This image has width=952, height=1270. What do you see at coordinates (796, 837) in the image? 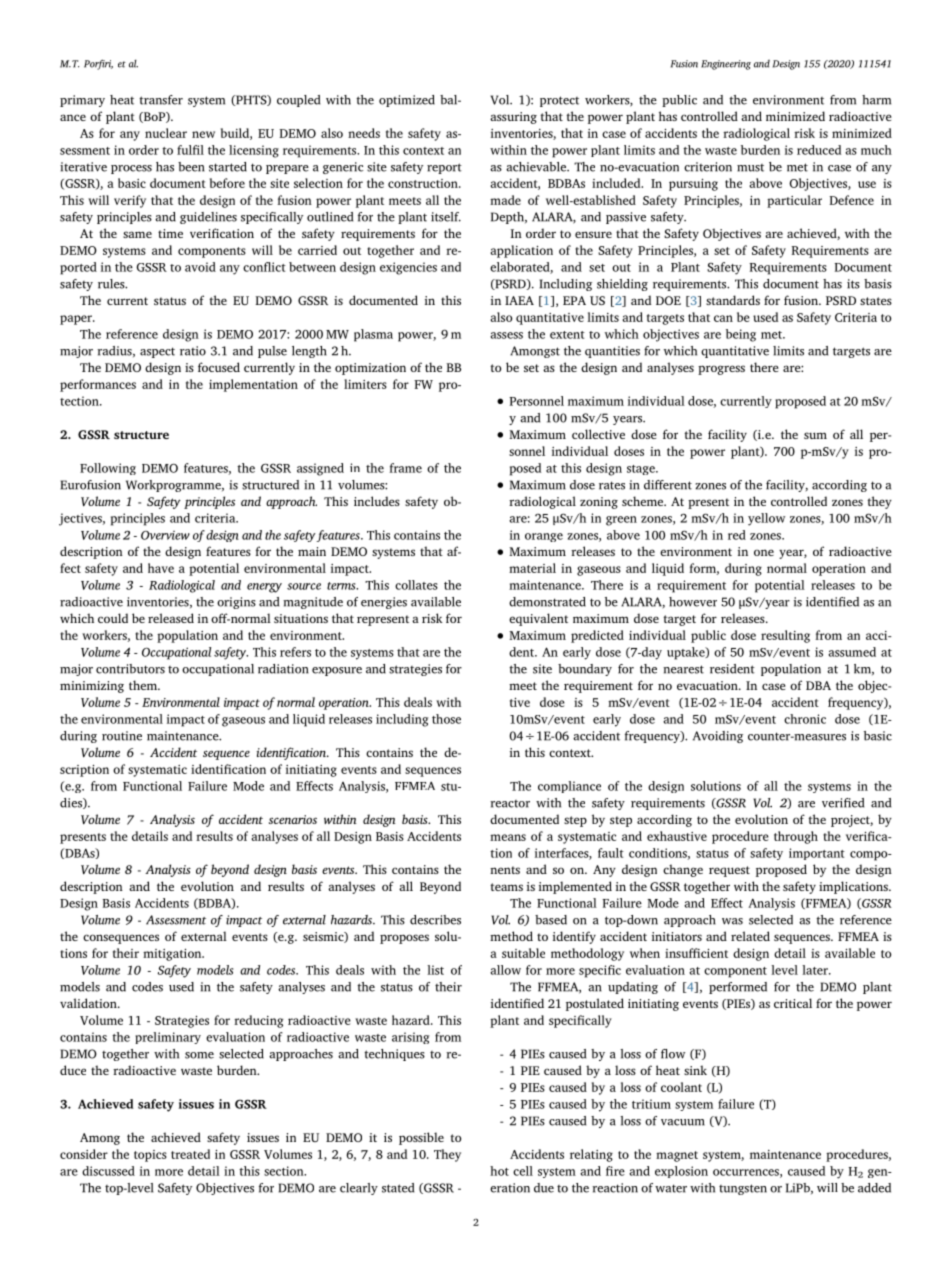
I see `through` at bounding box center [796, 837].
